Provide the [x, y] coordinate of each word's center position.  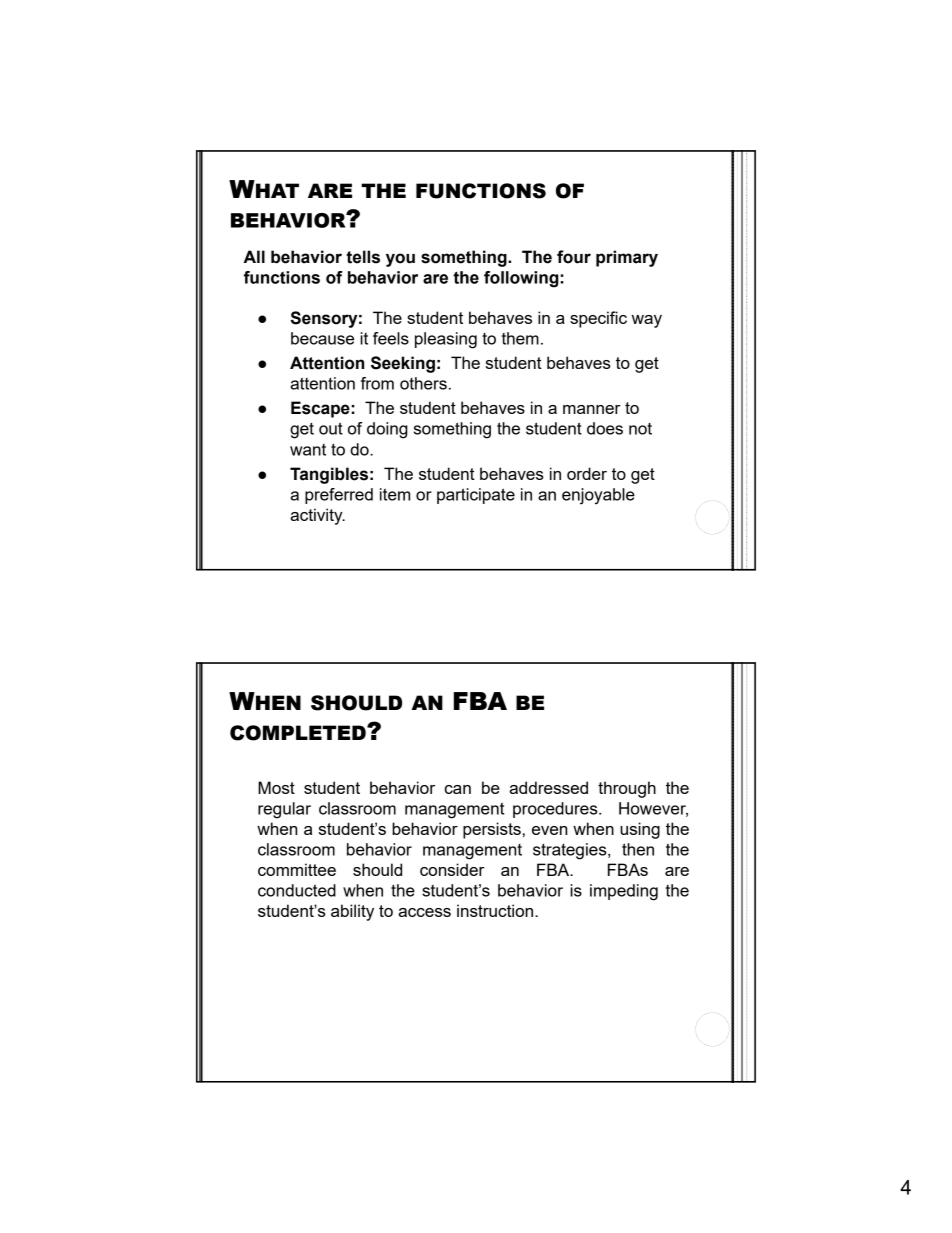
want [308, 450]
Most [276, 787]
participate [476, 496]
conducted [297, 890]
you [400, 260]
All [254, 256]
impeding [624, 892]
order [587, 473]
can [458, 789]
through [627, 789]
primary [627, 258]
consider [452, 869]
